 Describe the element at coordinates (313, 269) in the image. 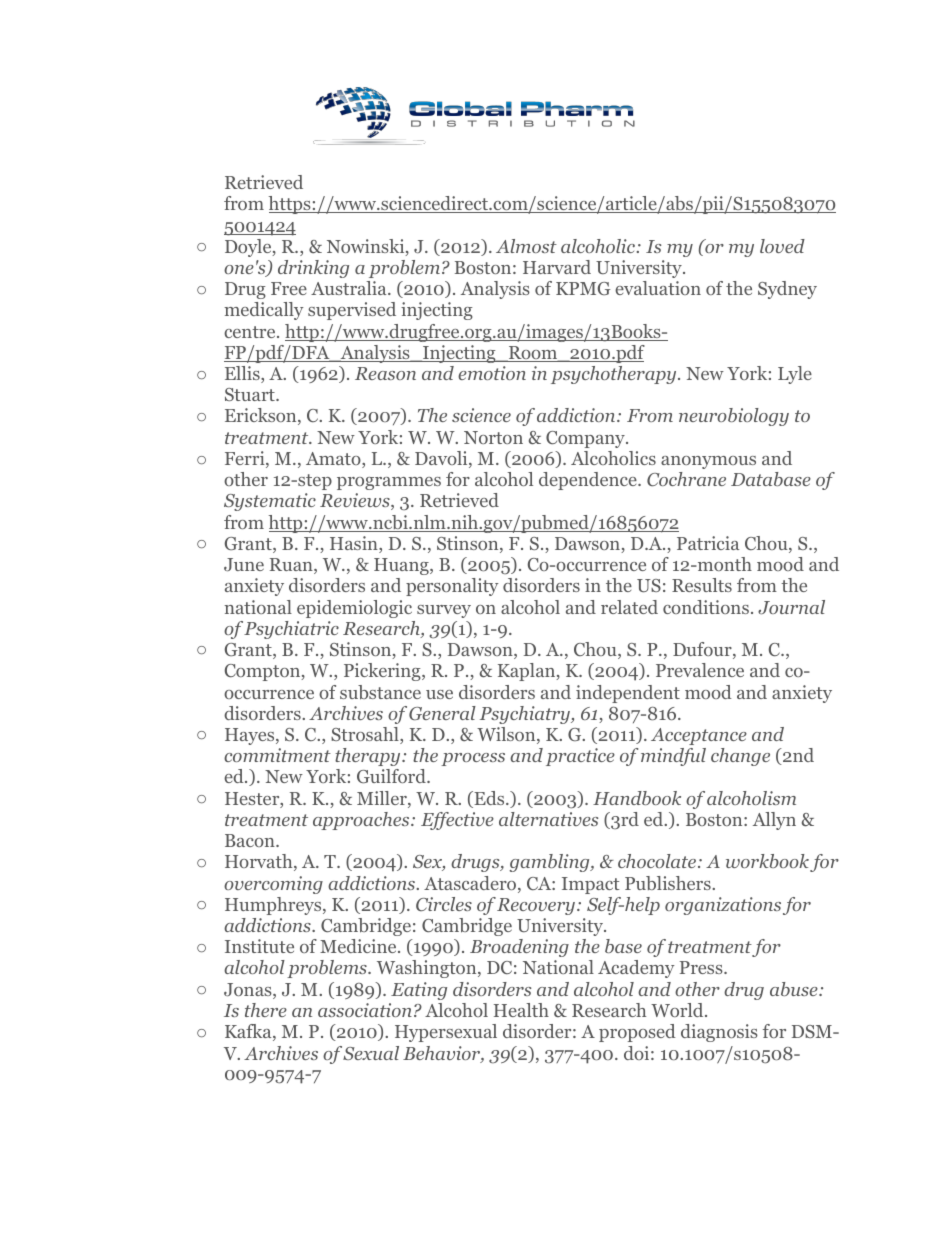

I see `drinking` at that location.
